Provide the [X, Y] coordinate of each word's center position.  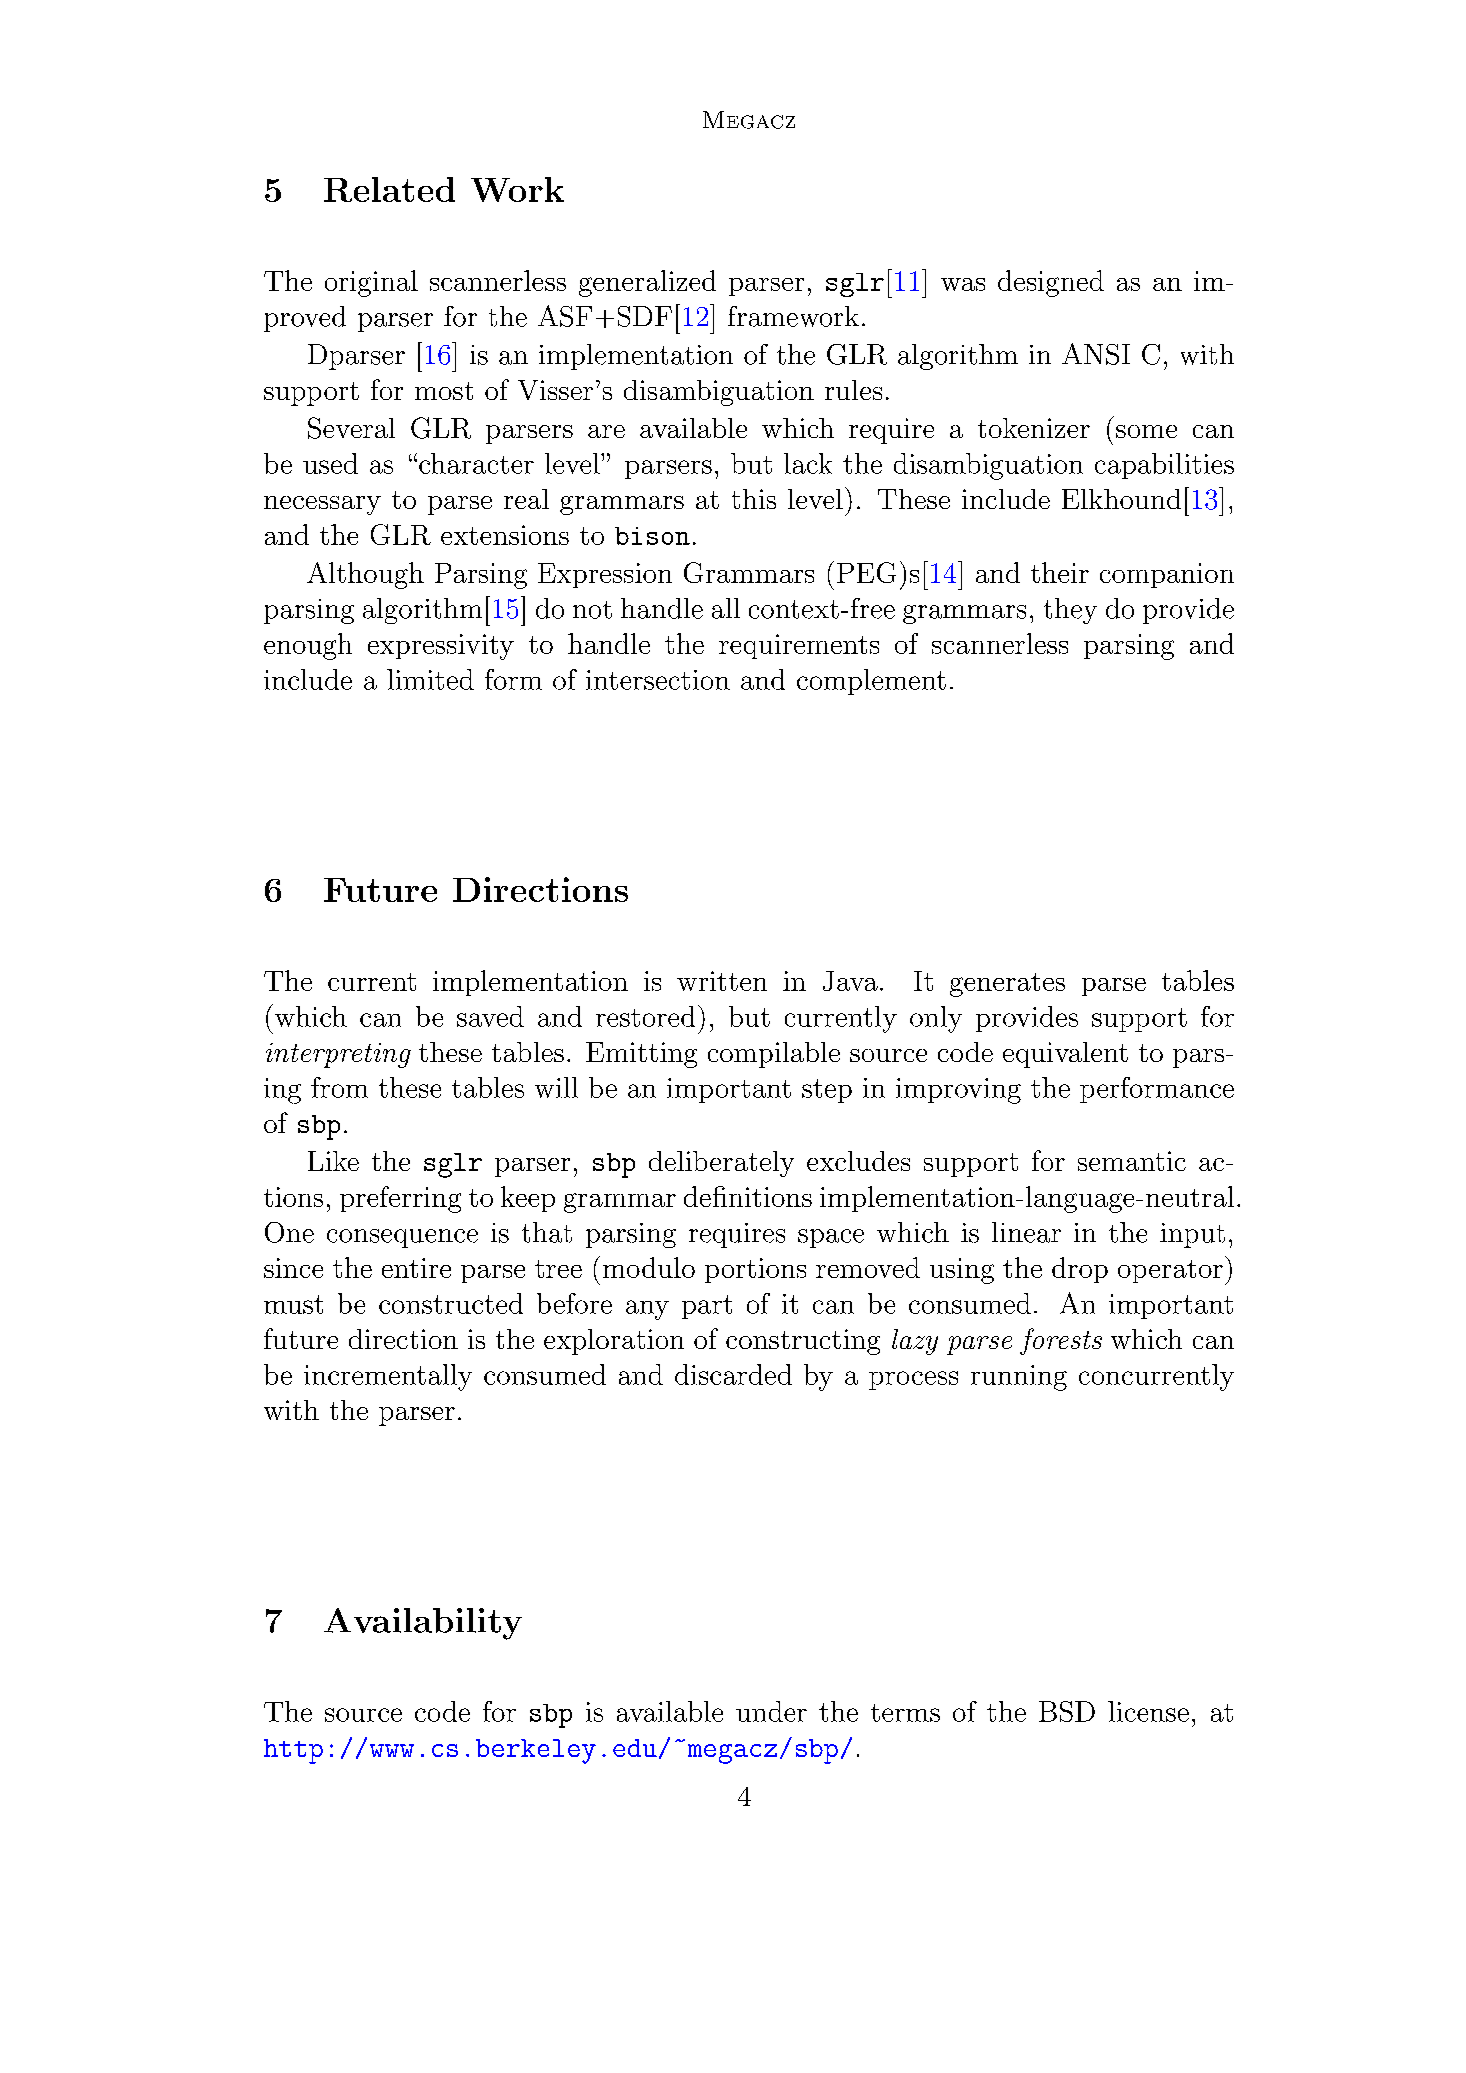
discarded [733, 1374]
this [754, 499]
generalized [647, 283]
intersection [658, 680]
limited [430, 679]
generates [1007, 985]
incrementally [388, 1377]
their [1060, 572]
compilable [774, 1055]
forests [1061, 1341]
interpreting [338, 1055]
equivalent [1065, 1055]
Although [365, 575]
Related [389, 189]
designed [1051, 283]
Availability [423, 1624]
